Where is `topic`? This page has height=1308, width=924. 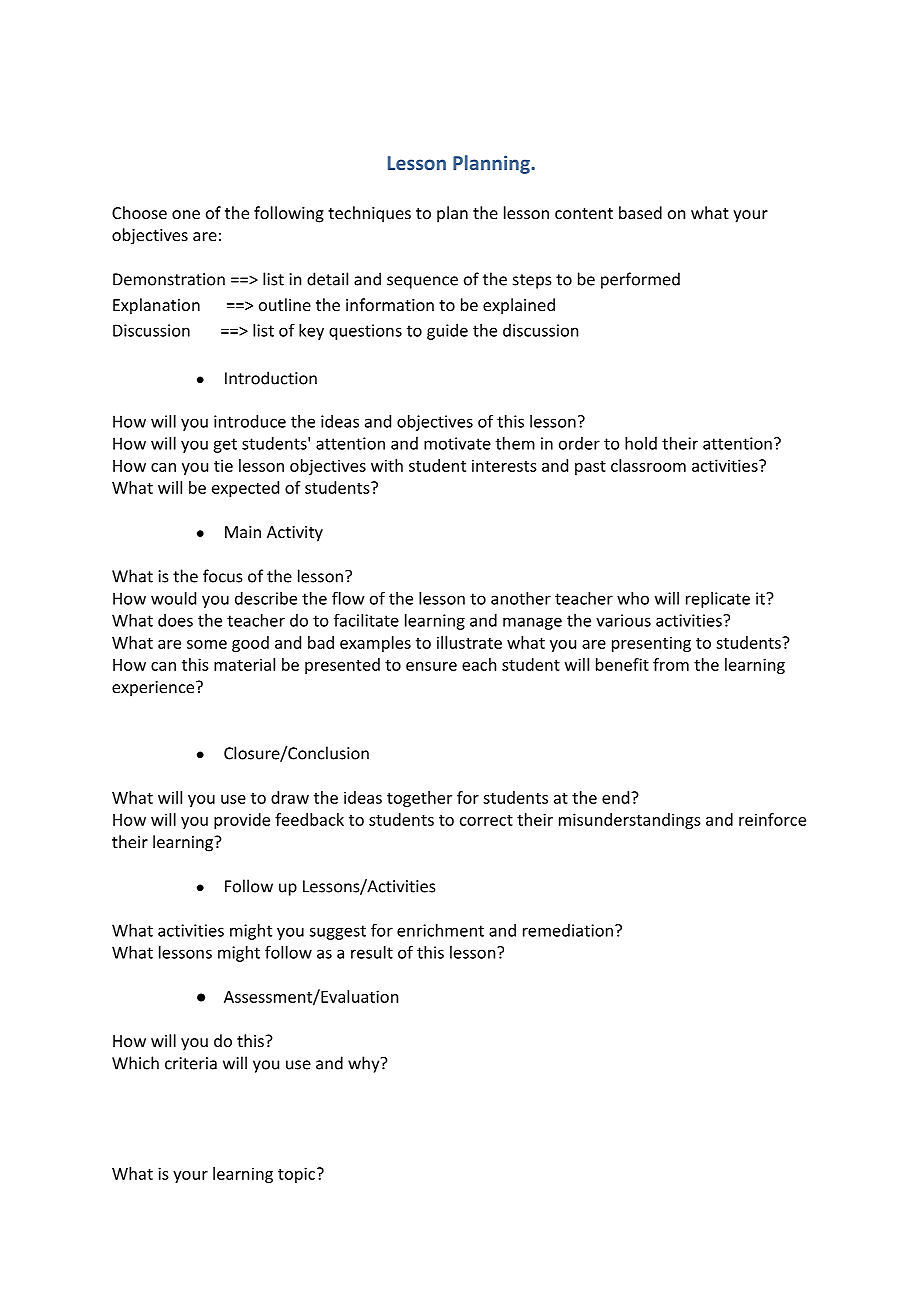 topic is located at coordinates (296, 1175).
